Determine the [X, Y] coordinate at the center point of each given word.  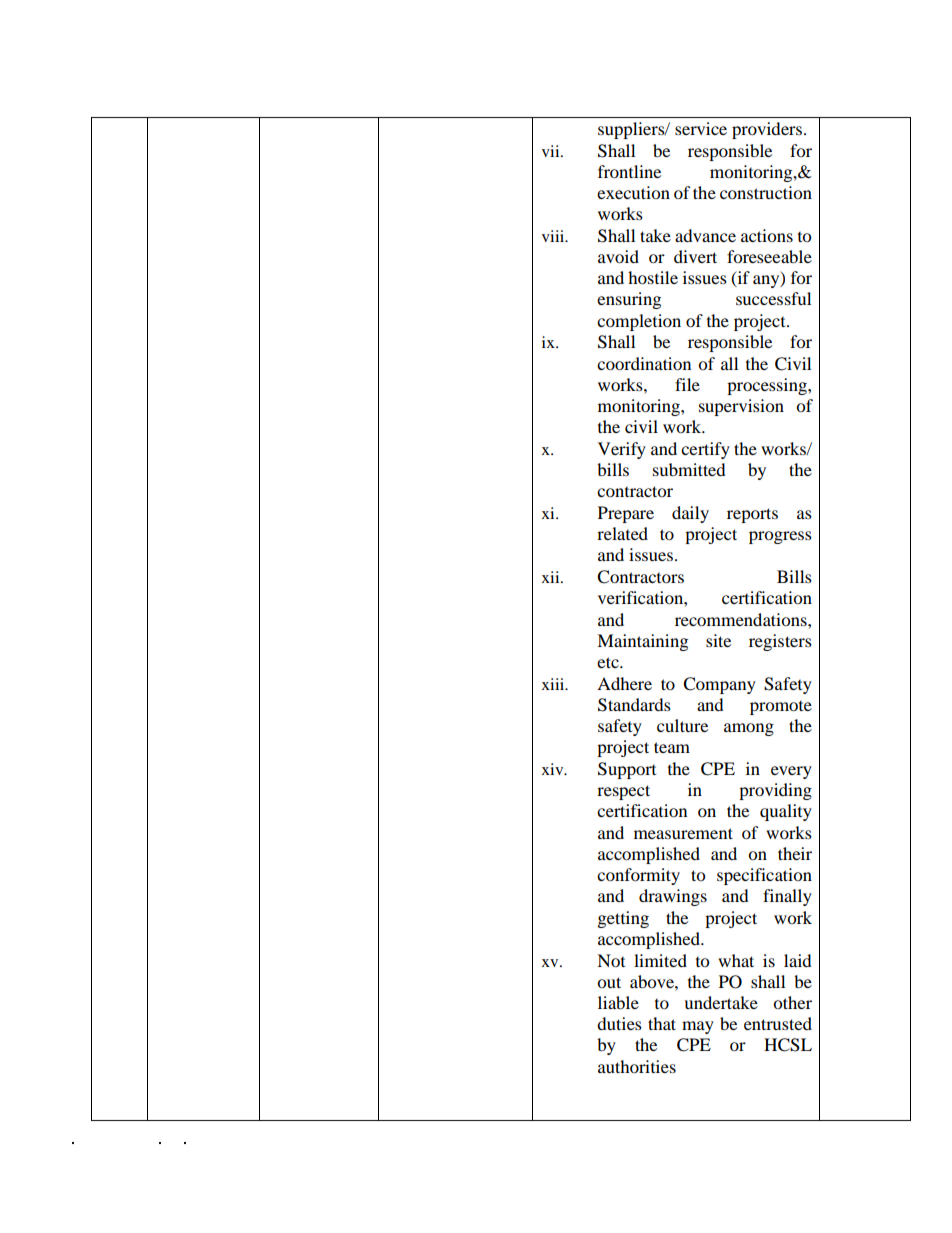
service [701, 128]
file [687, 384]
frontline [629, 171]
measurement [683, 833]
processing [768, 386]
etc [609, 662]
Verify [622, 450]
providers [767, 130]
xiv [554, 769]
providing [775, 791]
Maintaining [642, 642]
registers [780, 642]
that [662, 1023]
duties [619, 1023]
